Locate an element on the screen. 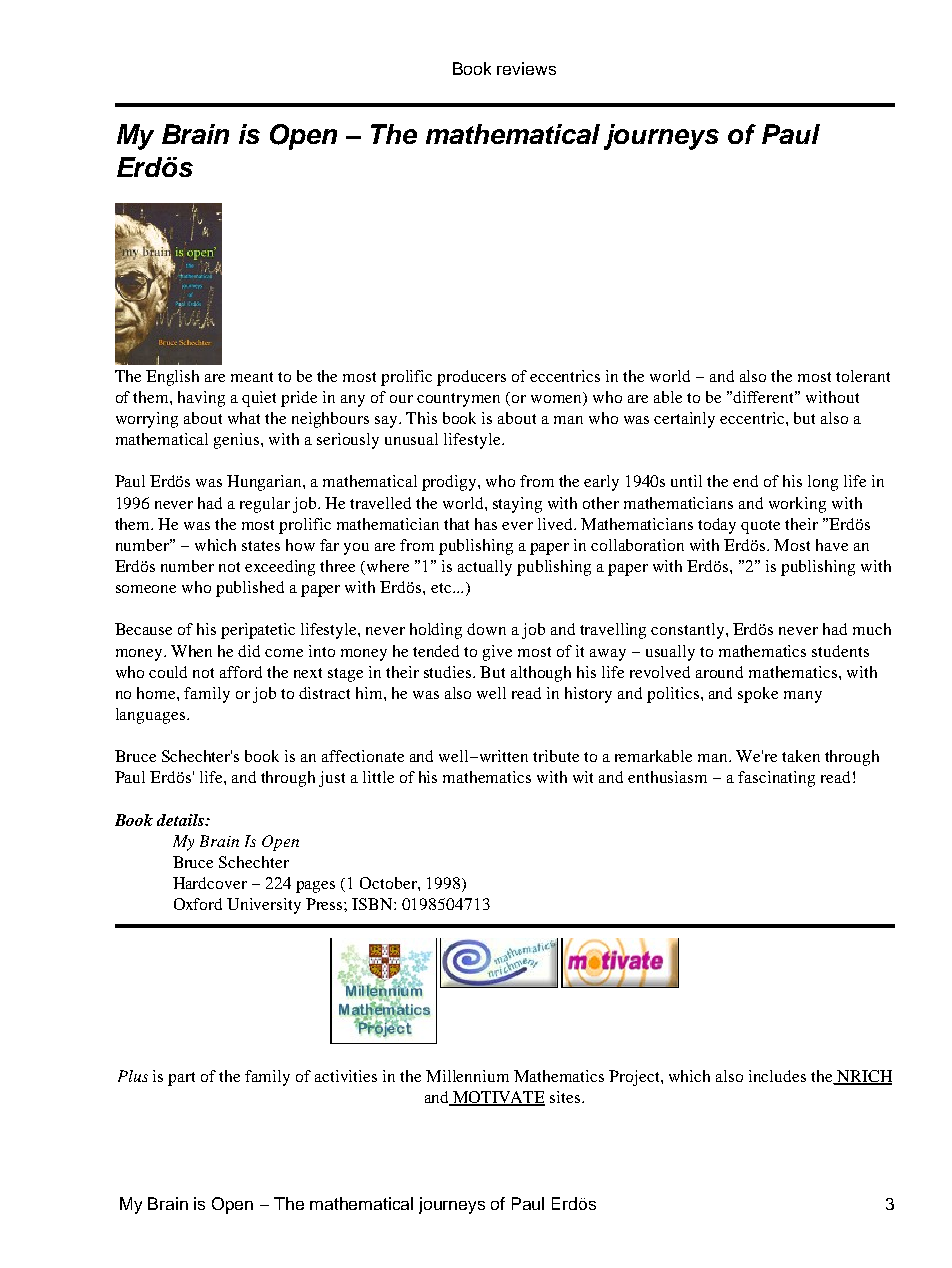 Image resolution: width=952 pixels, height=1268 pixels. includes is located at coordinates (777, 1076).
